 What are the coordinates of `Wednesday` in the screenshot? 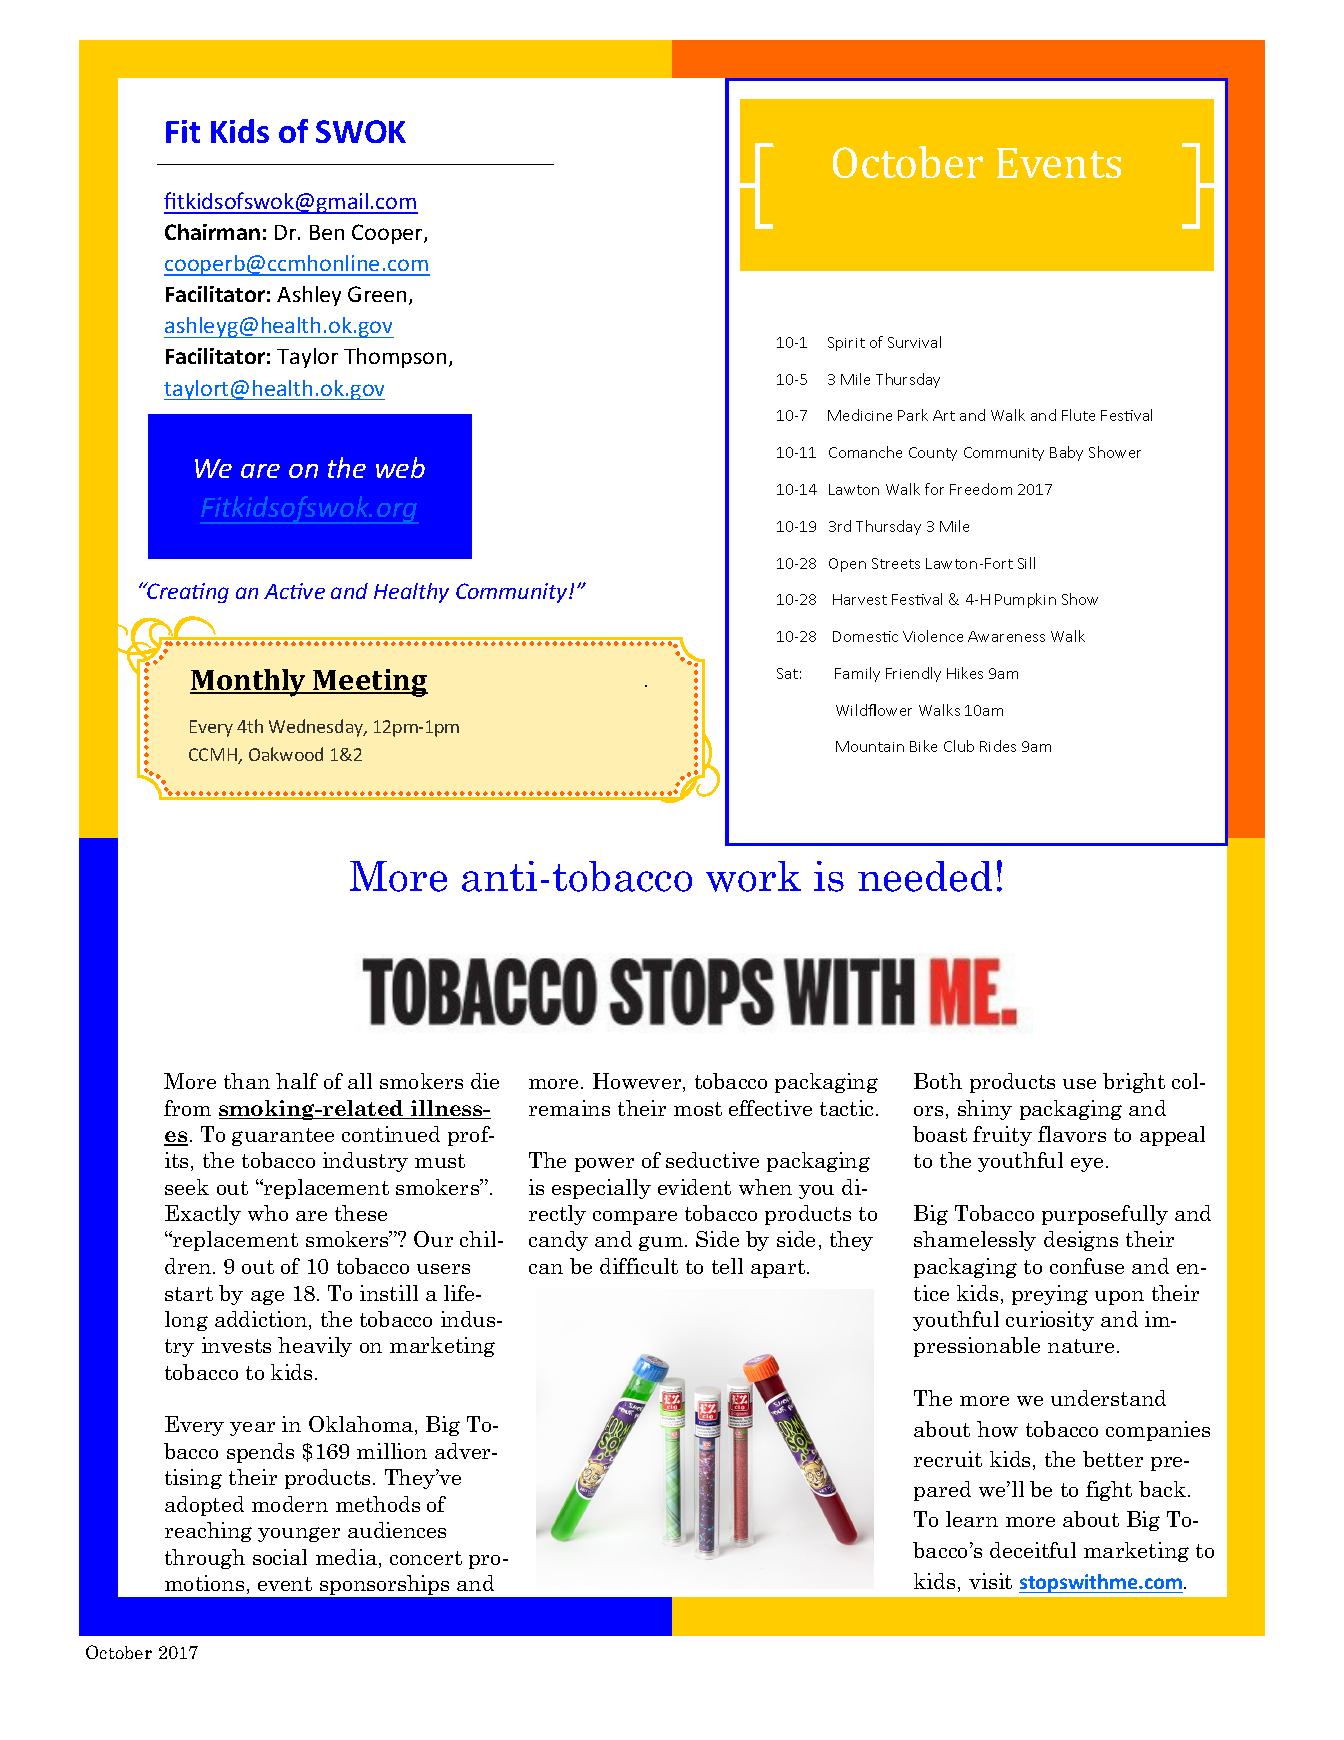 It's located at (317, 728).
